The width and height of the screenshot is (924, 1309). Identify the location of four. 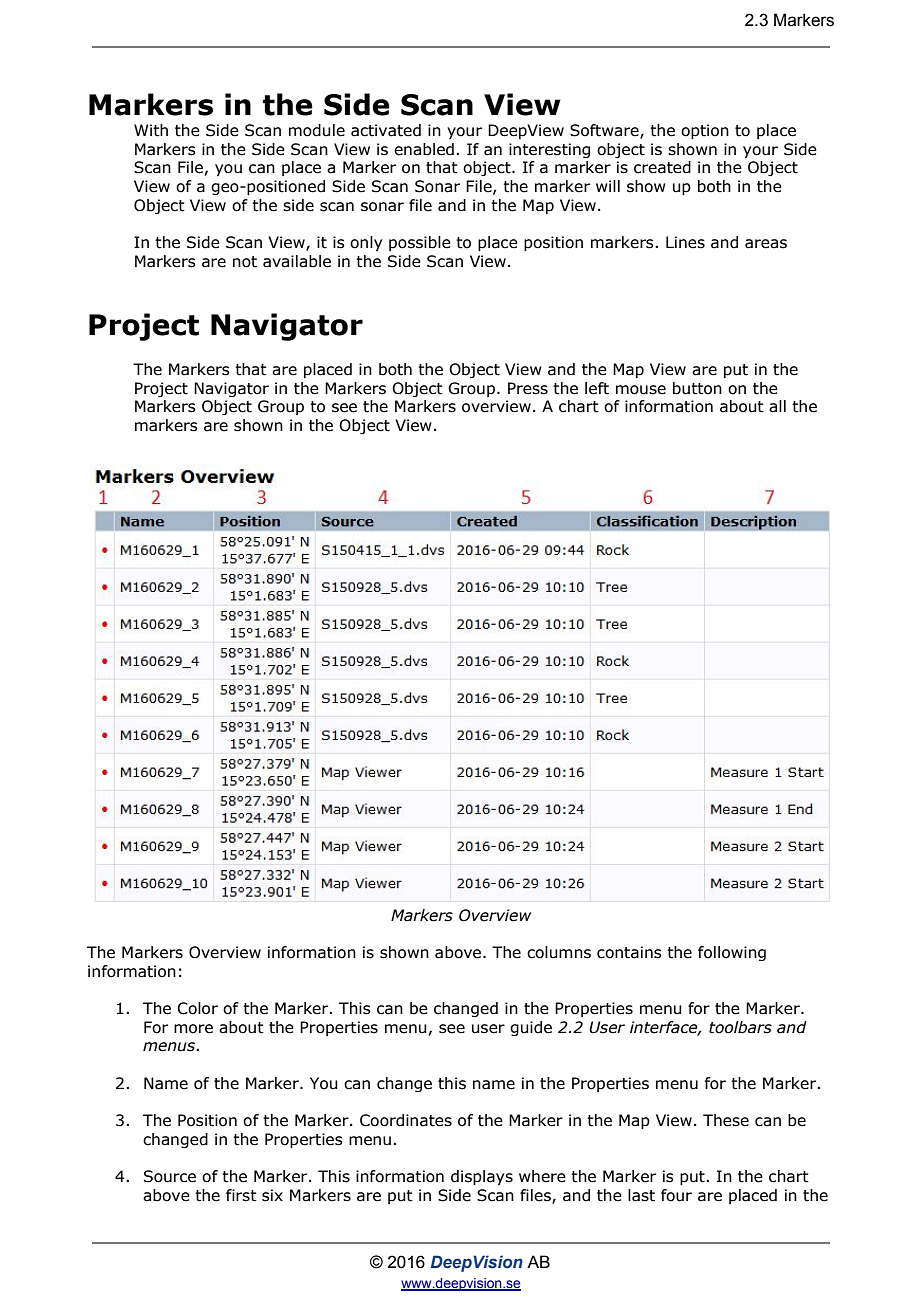
(676, 1195).
